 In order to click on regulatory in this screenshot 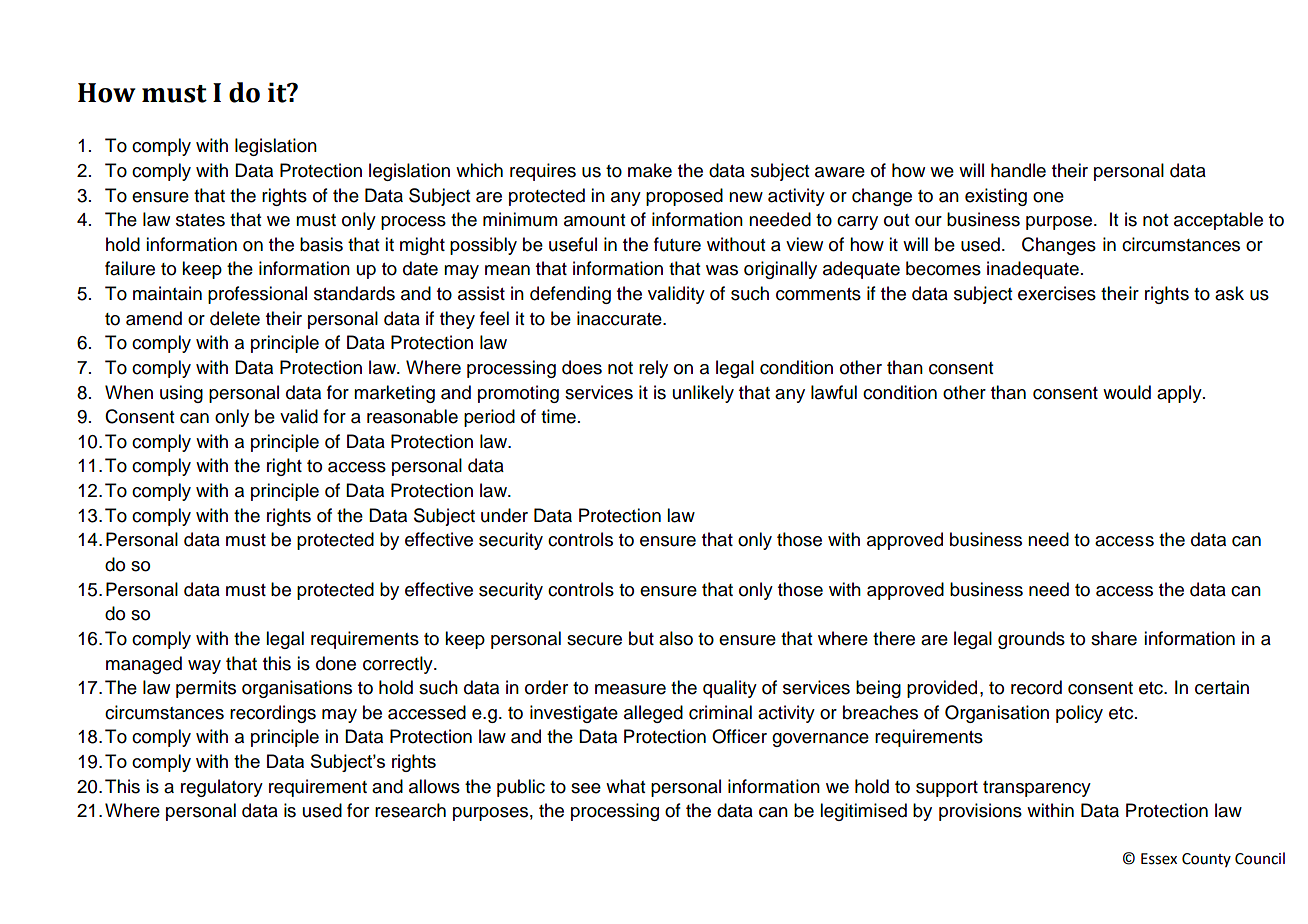, I will do `click(222, 788)`.
